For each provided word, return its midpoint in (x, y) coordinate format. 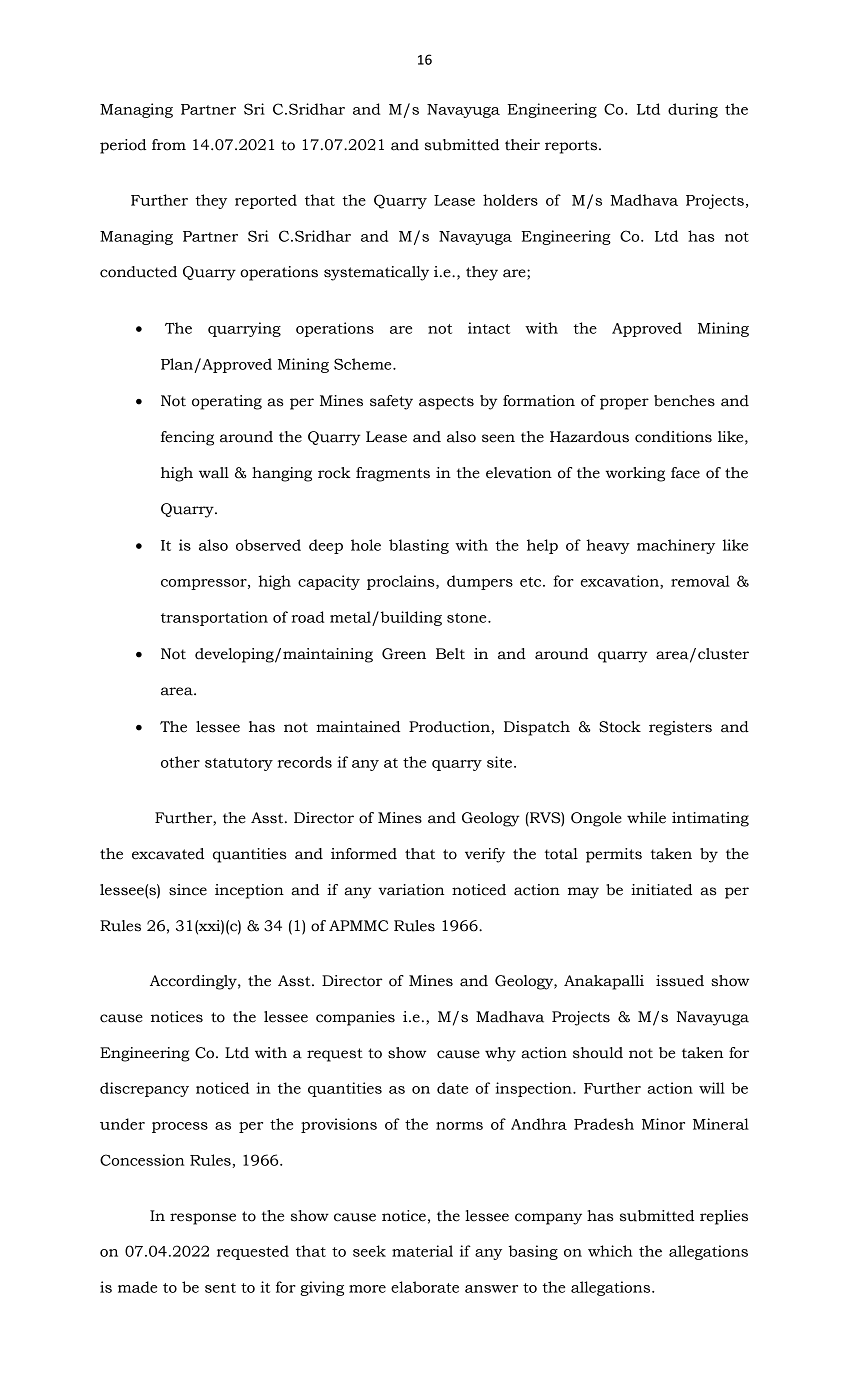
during (693, 110)
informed (364, 854)
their (522, 145)
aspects (446, 403)
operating (227, 402)
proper (624, 404)
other (180, 762)
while (646, 818)
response (203, 1219)
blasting (419, 546)
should (598, 1053)
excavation (621, 582)
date (452, 1088)
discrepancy (144, 1089)
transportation (214, 618)
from (169, 145)
